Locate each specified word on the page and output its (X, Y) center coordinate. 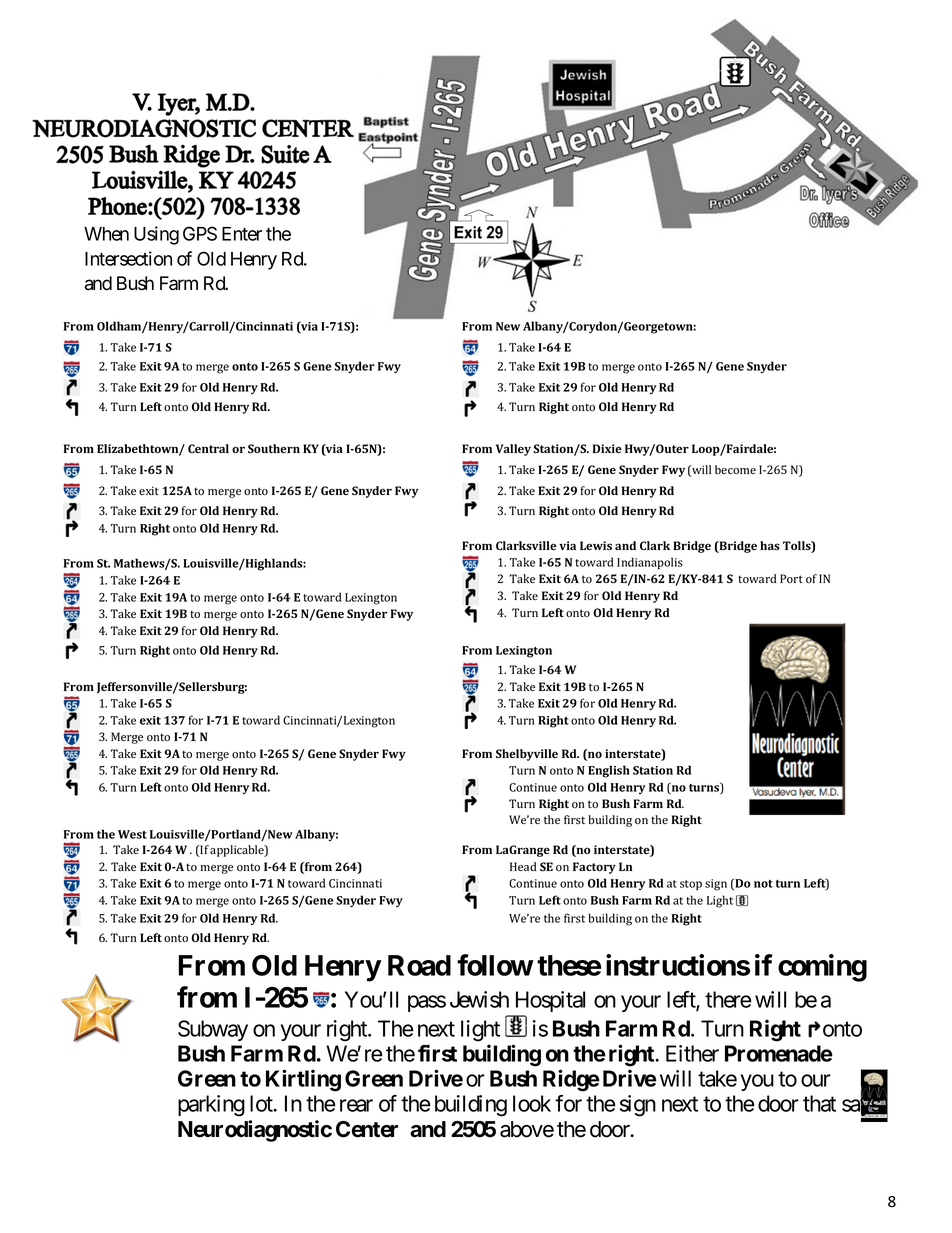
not (763, 884)
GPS (200, 233)
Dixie (607, 448)
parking (211, 1106)
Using (156, 235)
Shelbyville (527, 755)
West (132, 834)
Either (692, 1053)
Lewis (596, 546)
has (770, 546)
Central (208, 448)
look (532, 1103)
